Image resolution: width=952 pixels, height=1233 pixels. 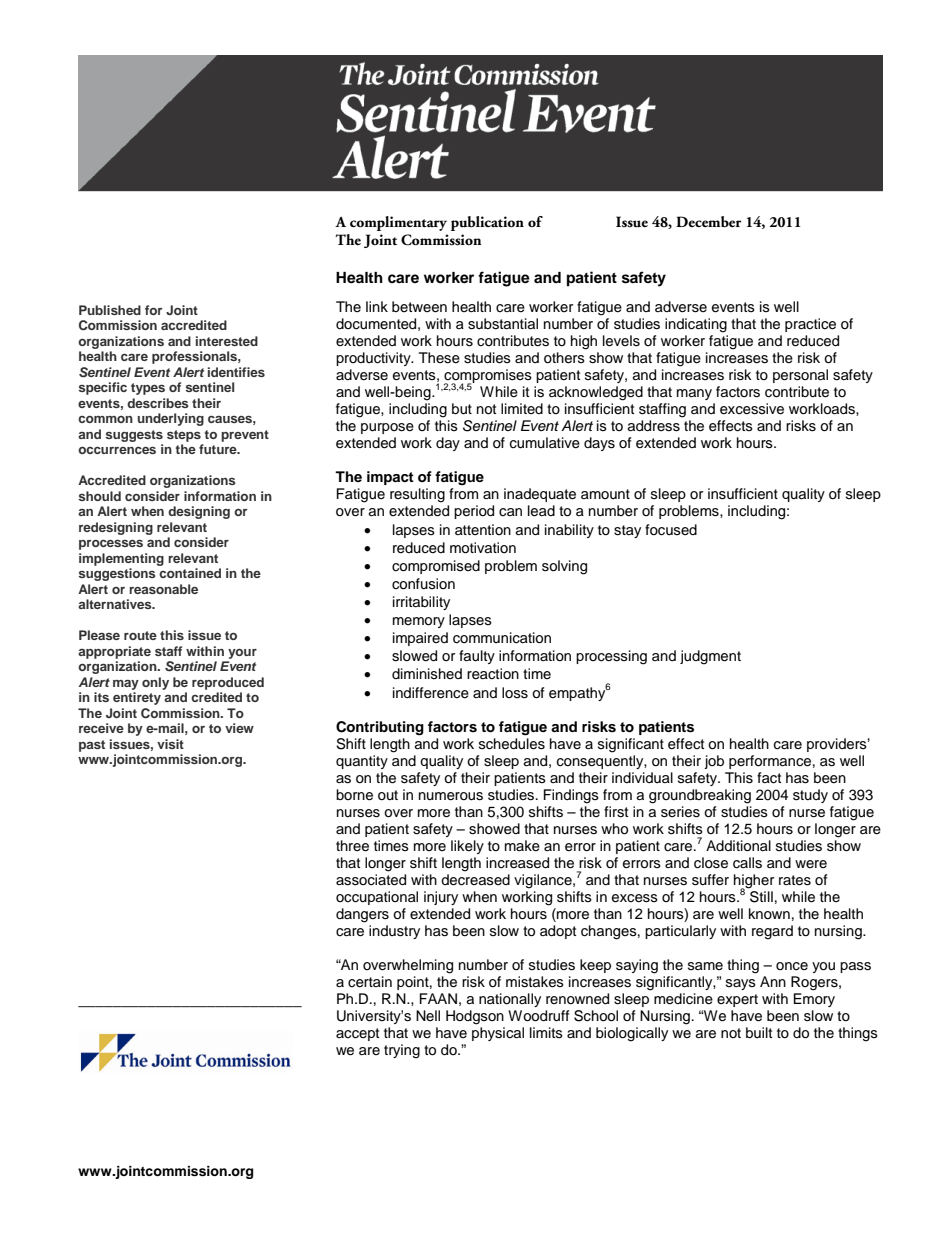 What do you see at coordinates (487, 223) in the image?
I see `publication` at bounding box center [487, 223].
